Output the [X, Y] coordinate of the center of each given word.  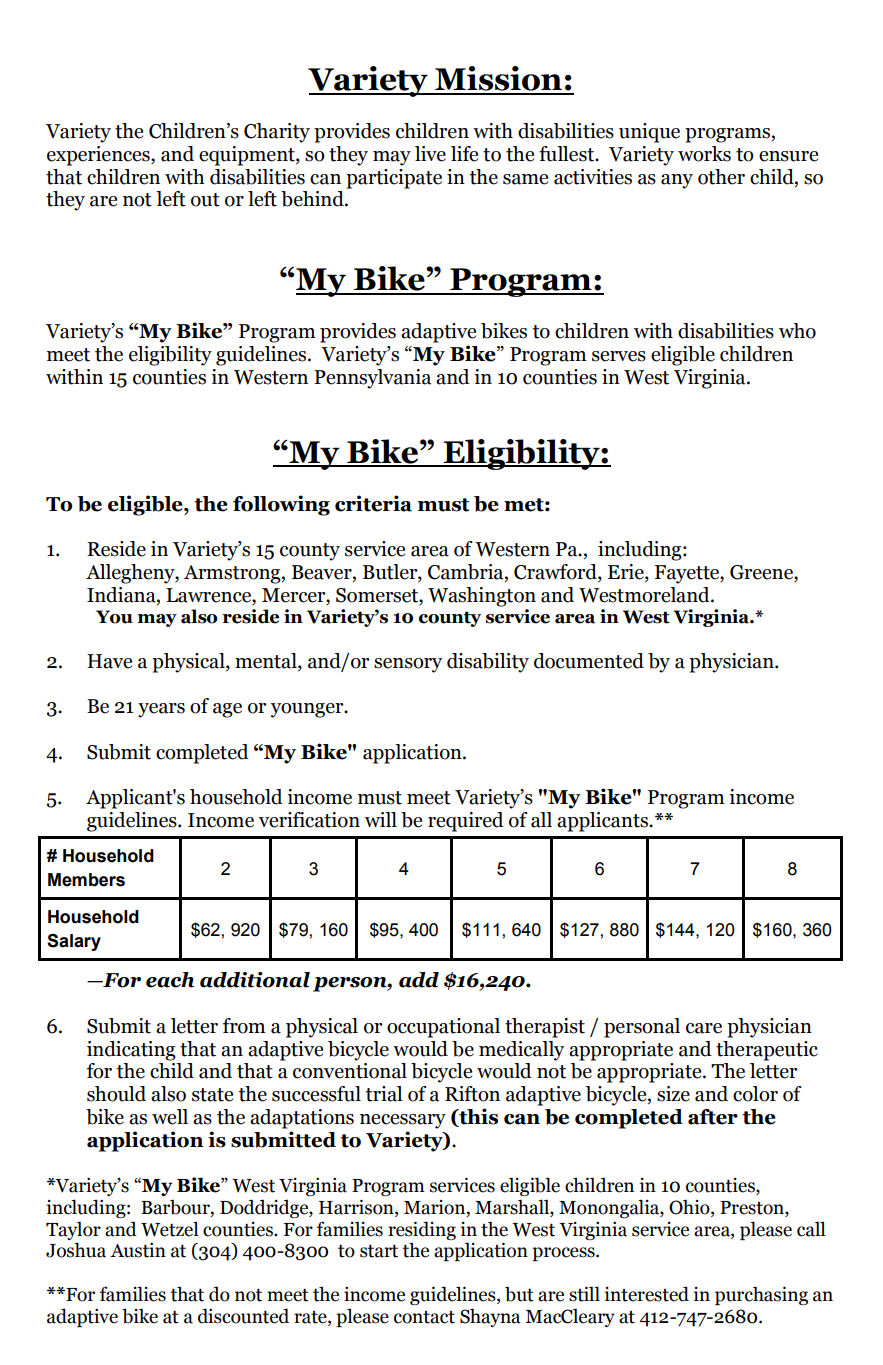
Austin [138, 1250]
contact [424, 1317]
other [721, 177]
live [430, 154]
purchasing [761, 1295]
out [205, 200]
